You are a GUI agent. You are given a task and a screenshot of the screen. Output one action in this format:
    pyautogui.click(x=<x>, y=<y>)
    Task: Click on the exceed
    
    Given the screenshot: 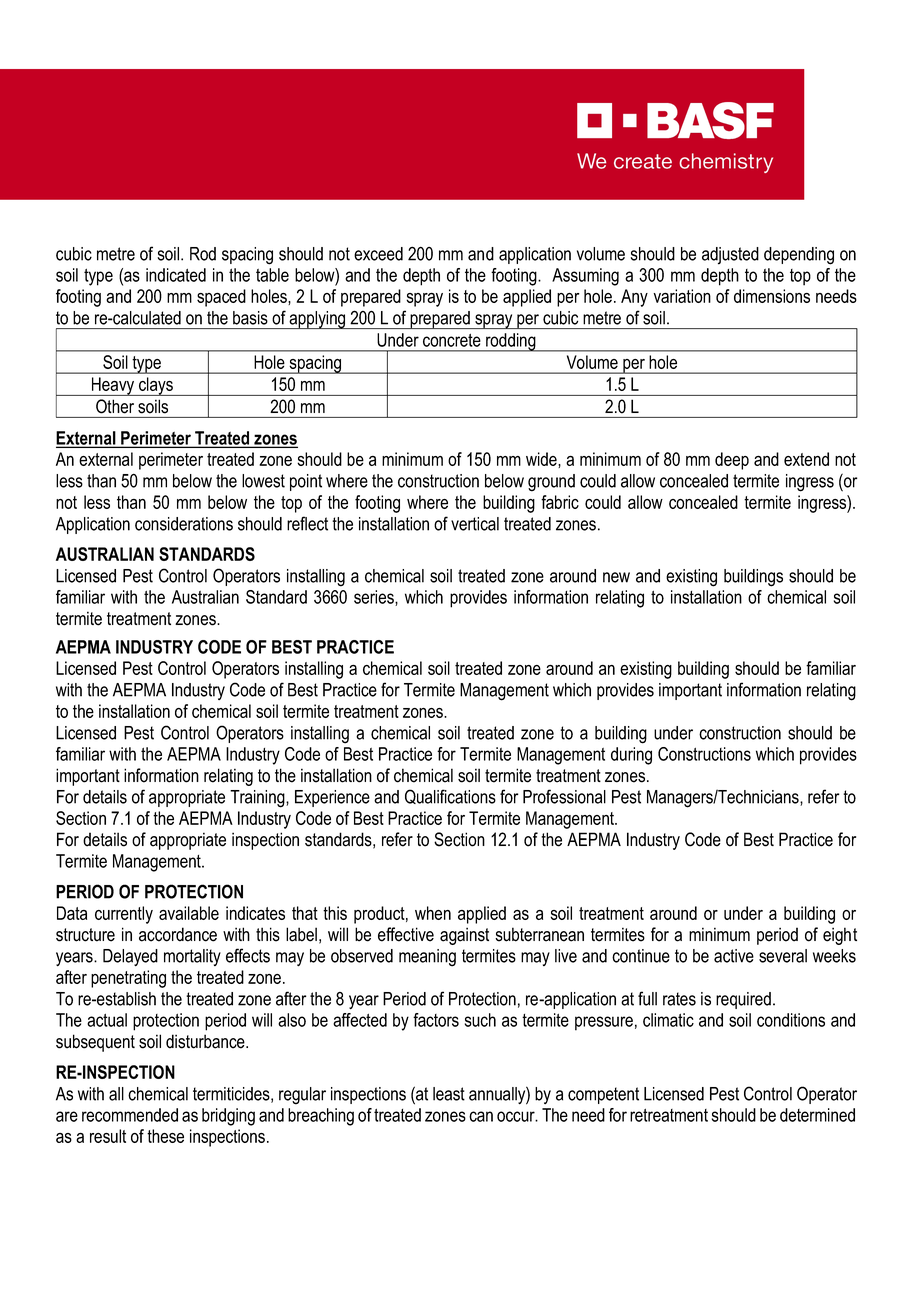 What is the action you would take?
    pyautogui.click(x=378, y=254)
